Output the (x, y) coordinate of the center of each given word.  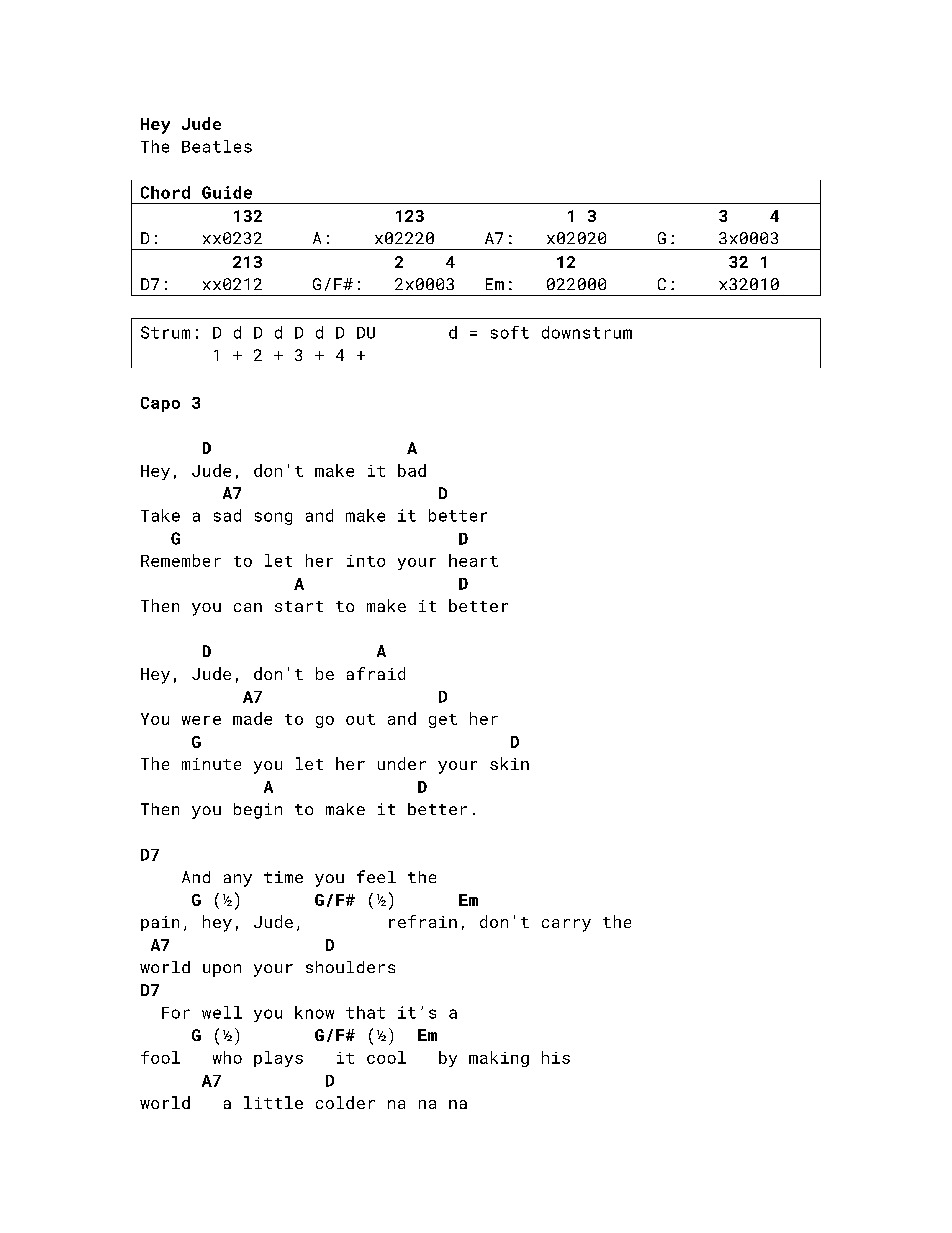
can (248, 607)
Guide (227, 192)
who (227, 1057)
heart (473, 560)
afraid (376, 673)
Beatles (217, 146)
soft (510, 332)
